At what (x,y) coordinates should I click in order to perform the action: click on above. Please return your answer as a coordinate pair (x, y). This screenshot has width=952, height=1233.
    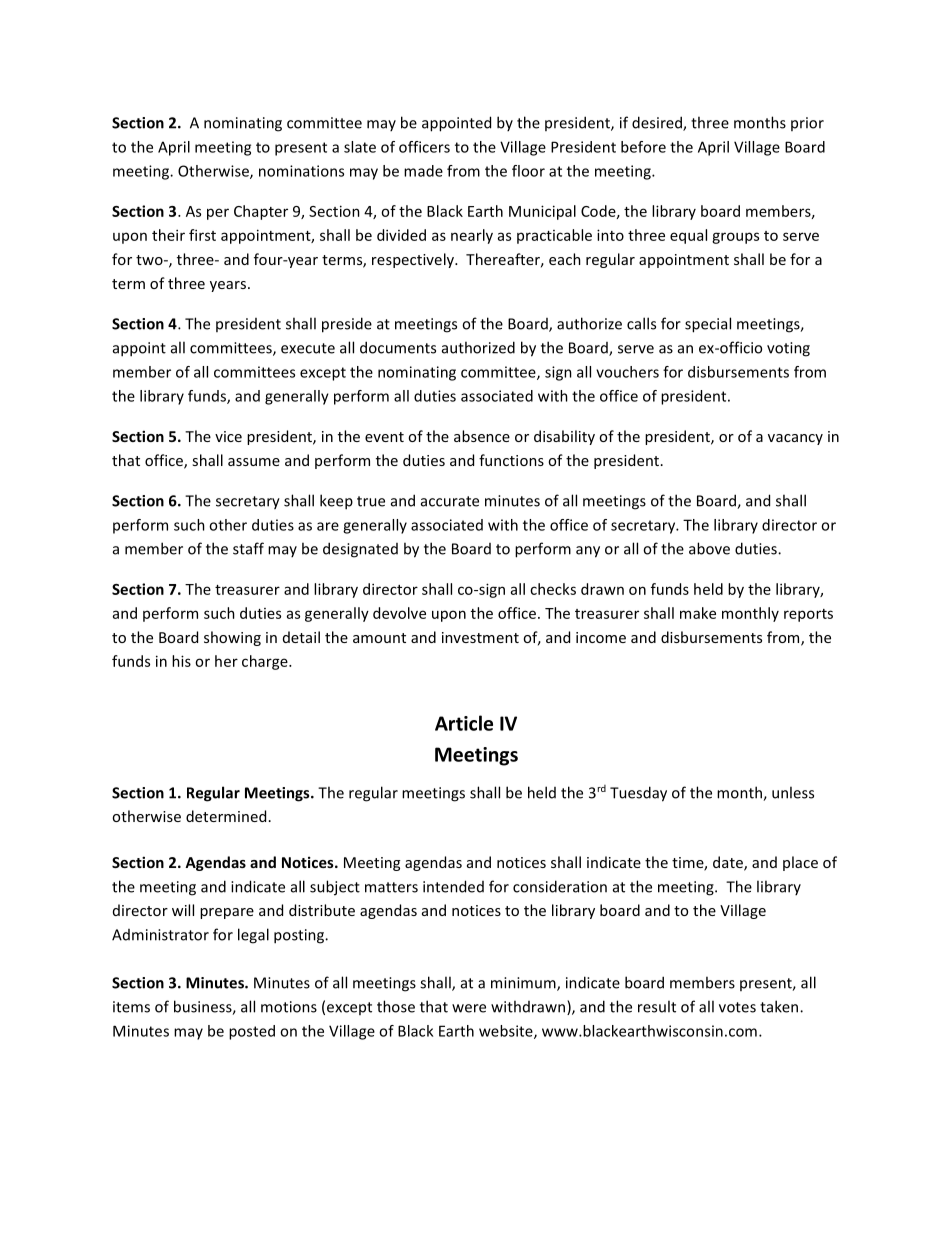
    Looking at the image, I should click on (709, 548).
